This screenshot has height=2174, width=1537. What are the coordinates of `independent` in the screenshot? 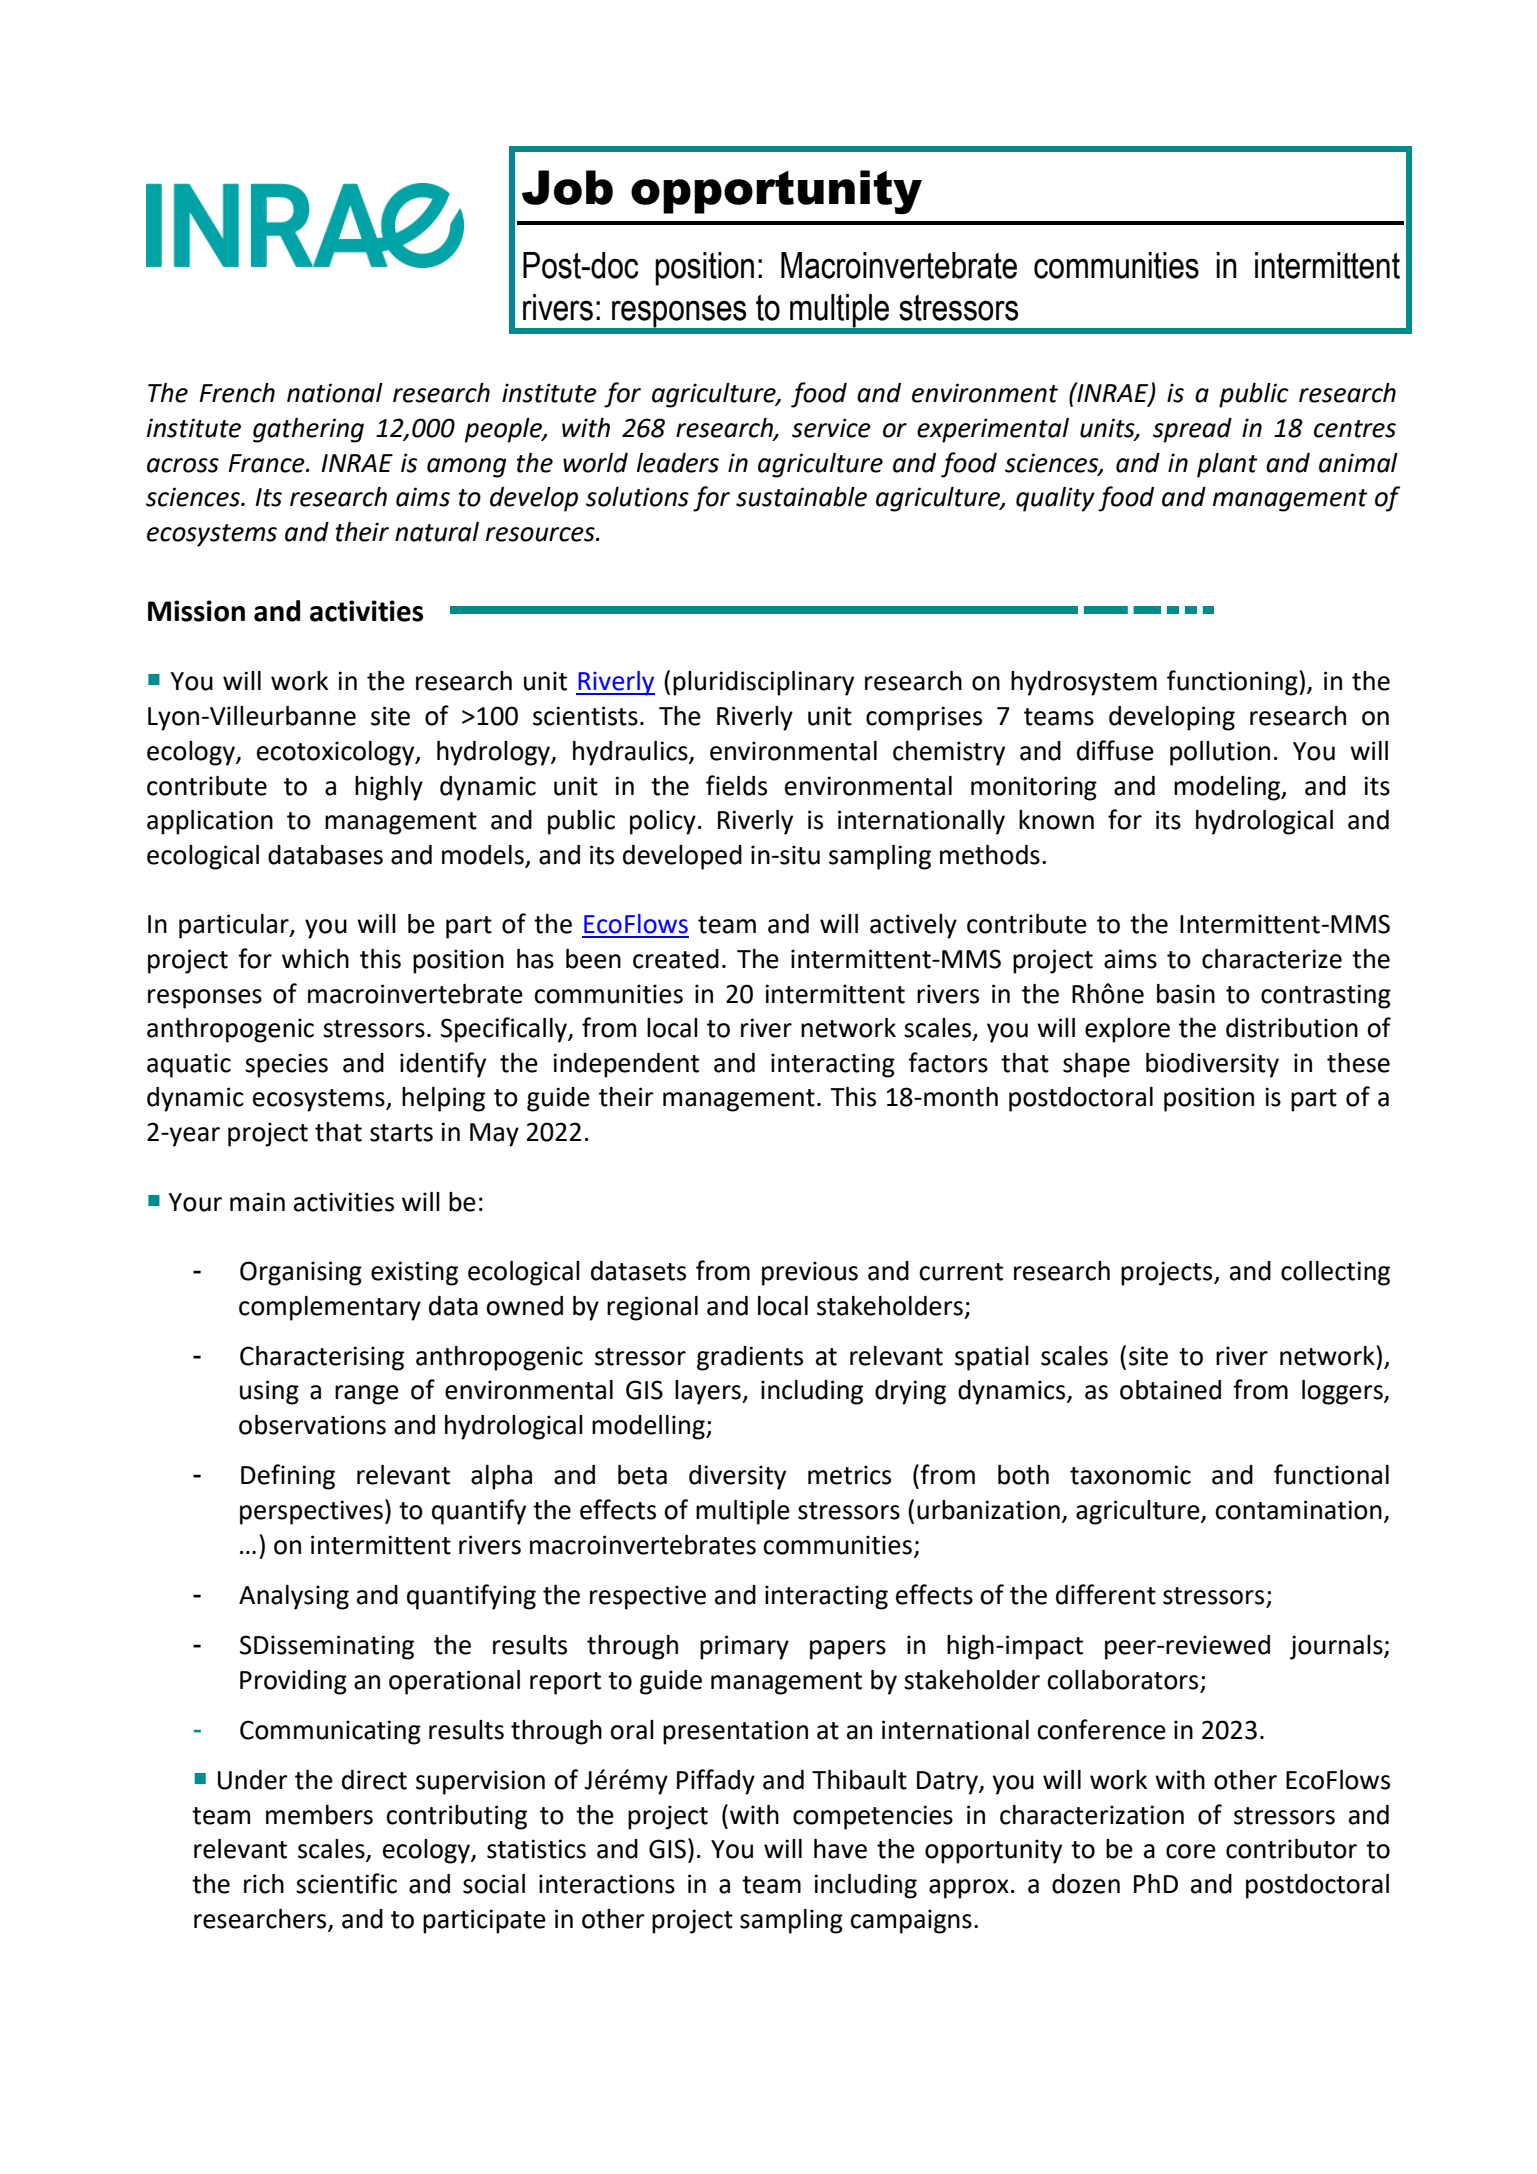 It's located at (626, 1065).
